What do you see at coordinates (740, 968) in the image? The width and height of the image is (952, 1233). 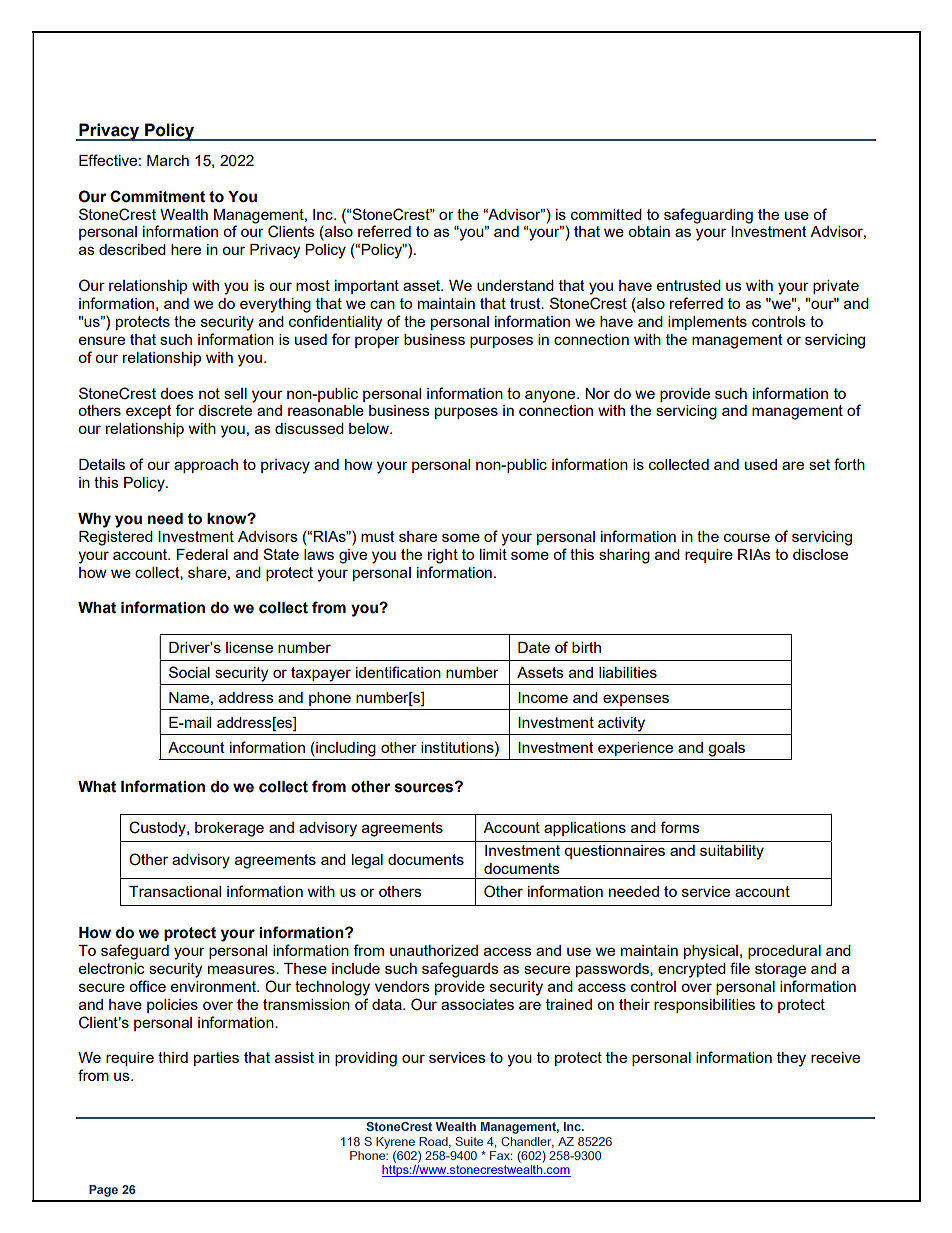 I see `file` at bounding box center [740, 968].
